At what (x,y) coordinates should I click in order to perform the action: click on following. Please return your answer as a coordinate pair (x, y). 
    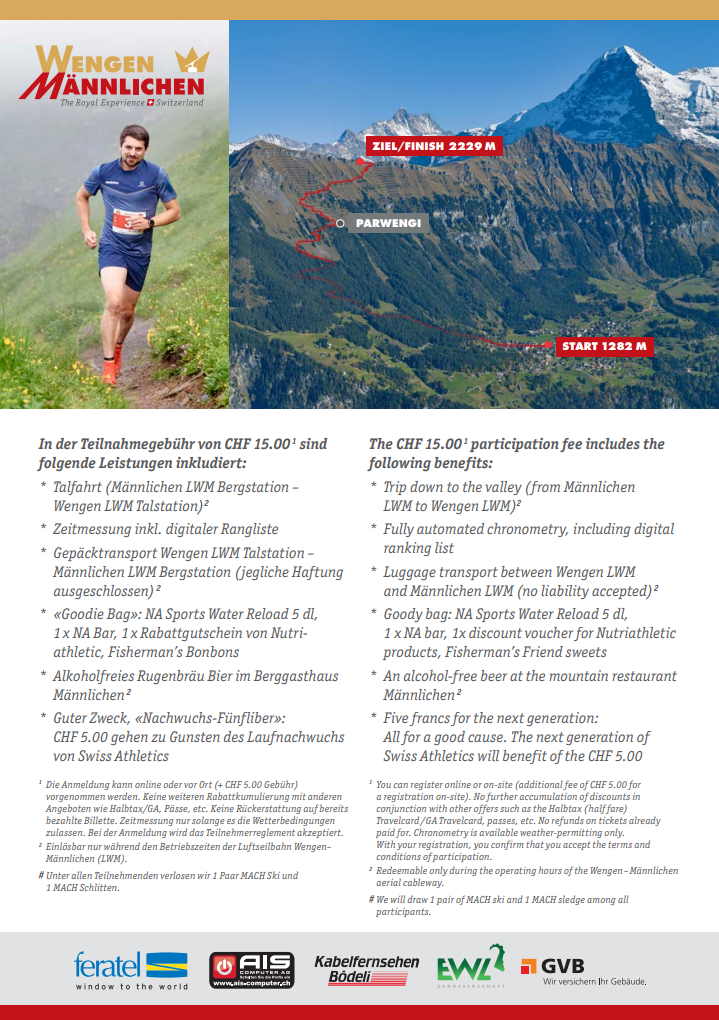
    Looking at the image, I should click on (399, 464).
